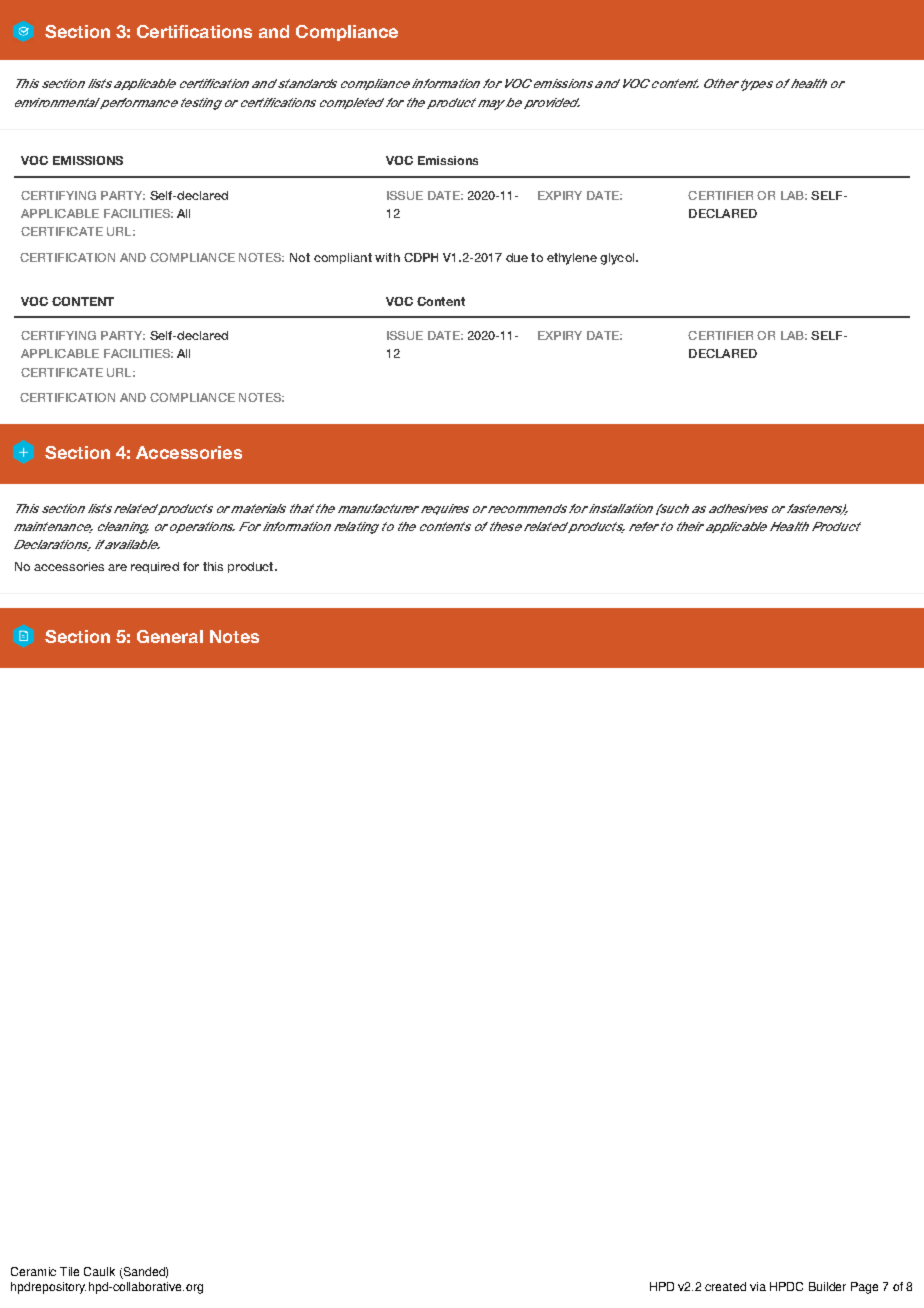 The height and width of the image is (1308, 924). Describe the element at coordinates (827, 1286) in the image. I see `Builder` at that location.
